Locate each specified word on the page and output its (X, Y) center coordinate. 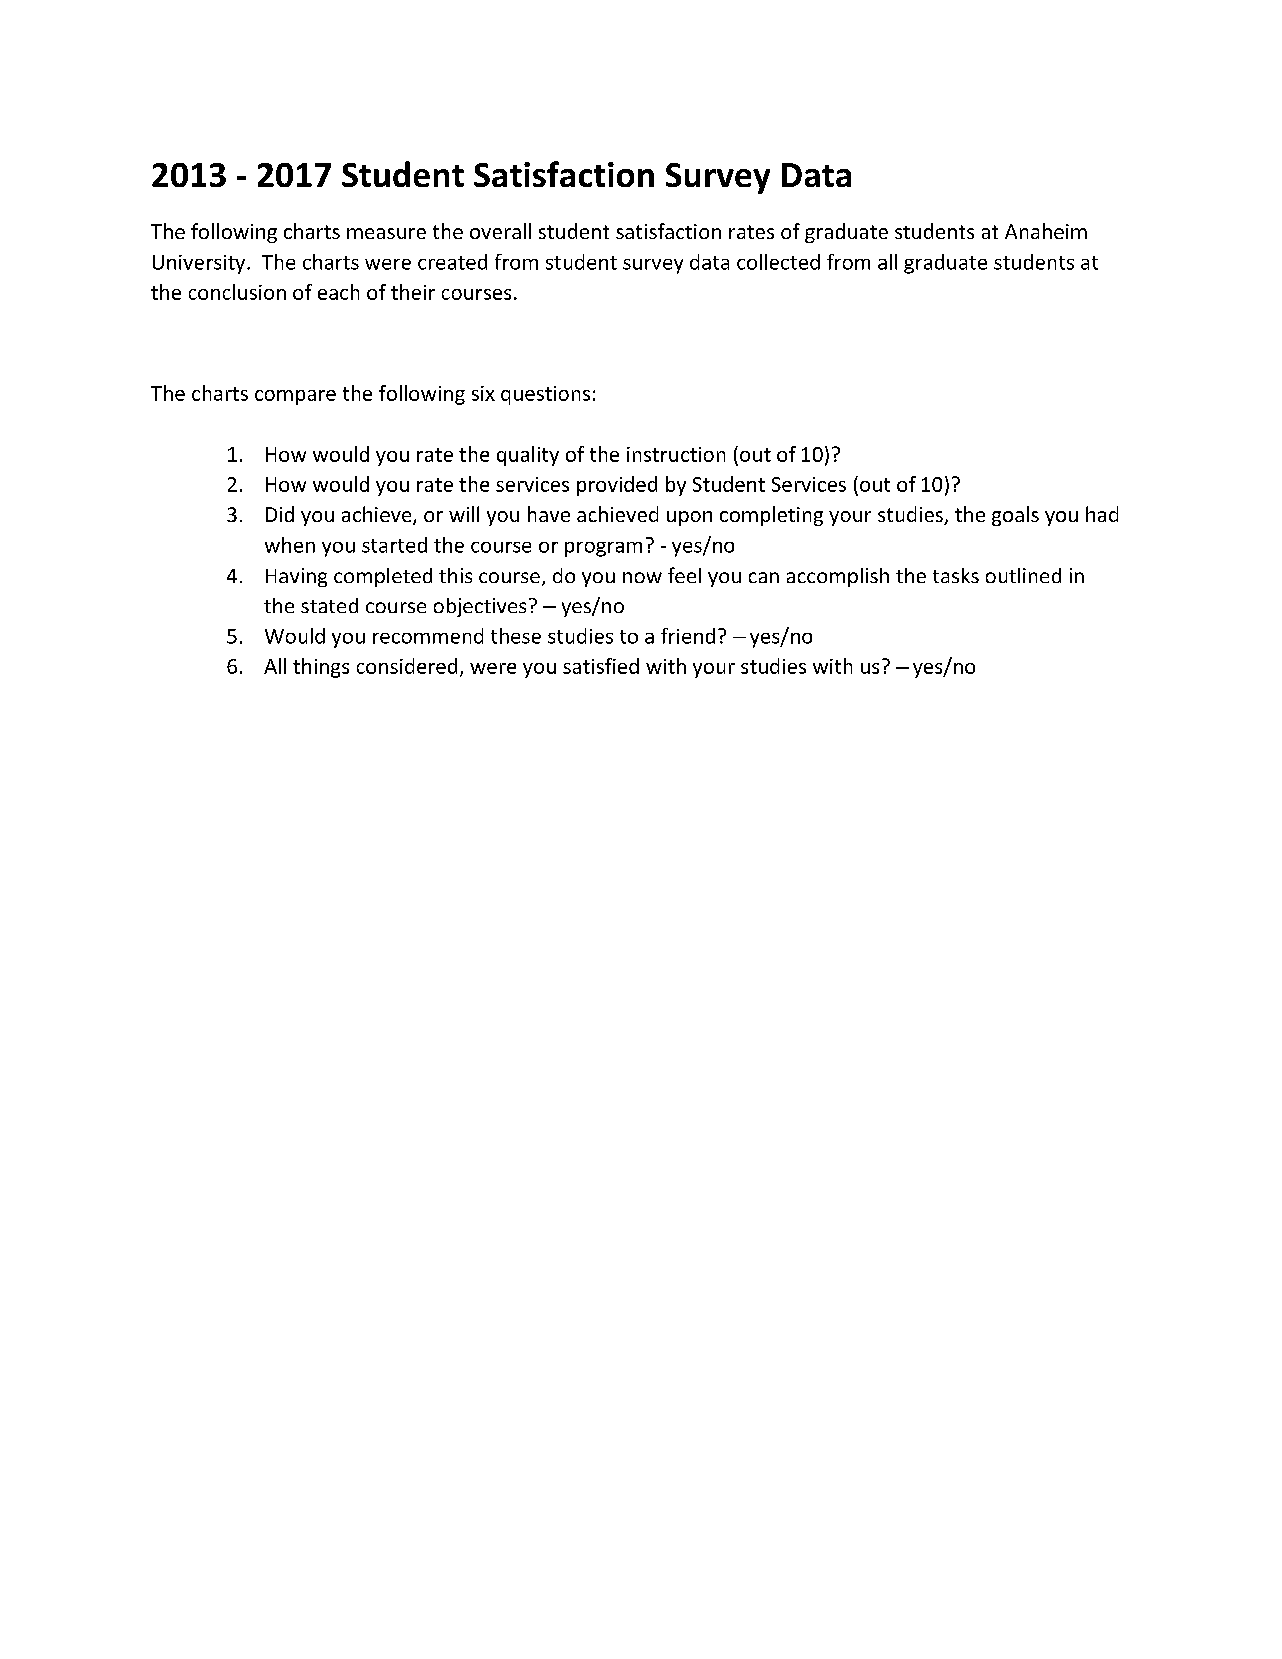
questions (545, 395)
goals (1015, 516)
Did (280, 514)
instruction (676, 454)
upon (689, 518)
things (321, 668)
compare (295, 397)
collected (778, 262)
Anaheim (1046, 231)
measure (386, 233)
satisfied (601, 666)
